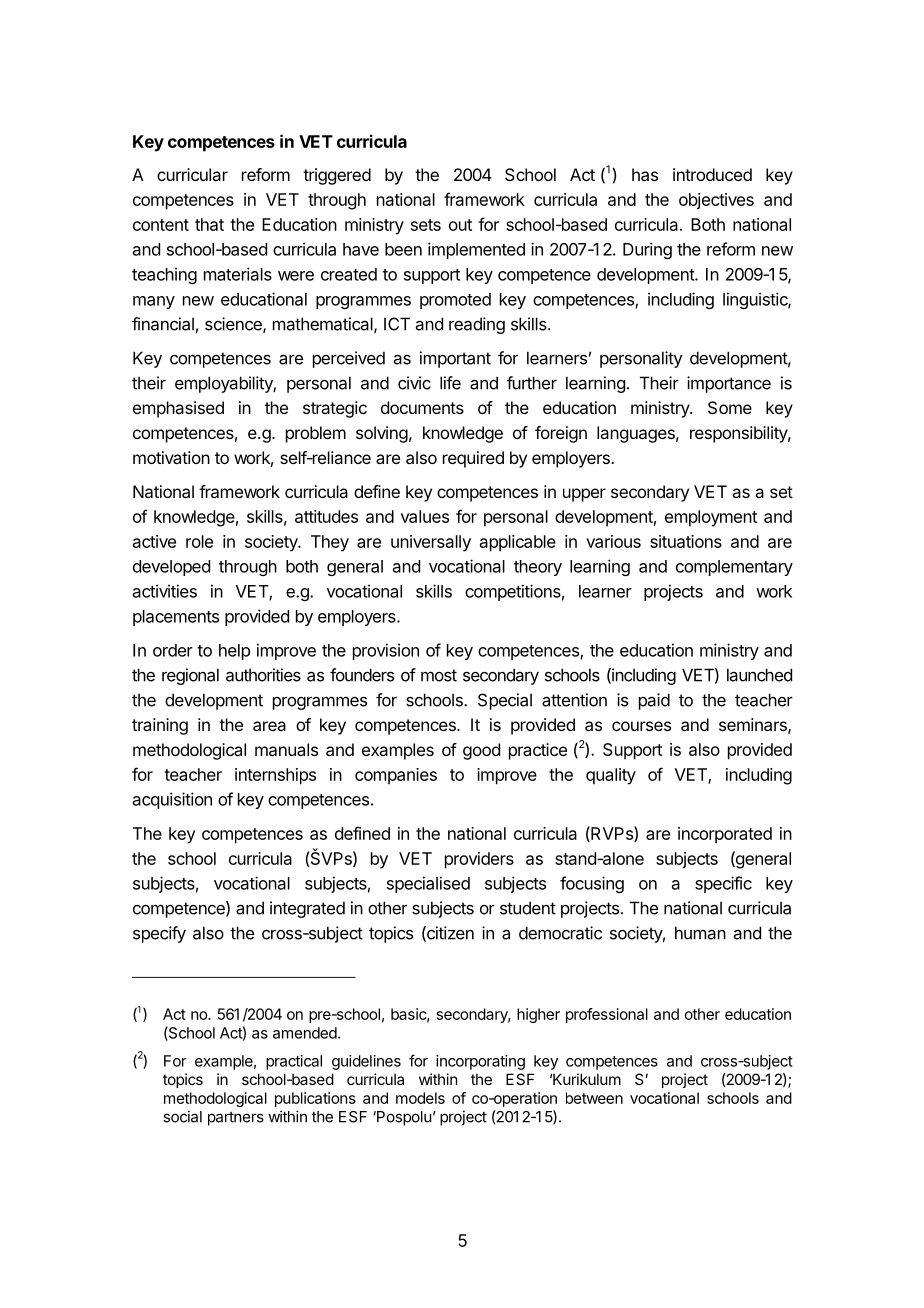 The height and width of the screenshot is (1308, 924). What do you see at coordinates (209, 224) in the screenshot?
I see `that` at bounding box center [209, 224].
